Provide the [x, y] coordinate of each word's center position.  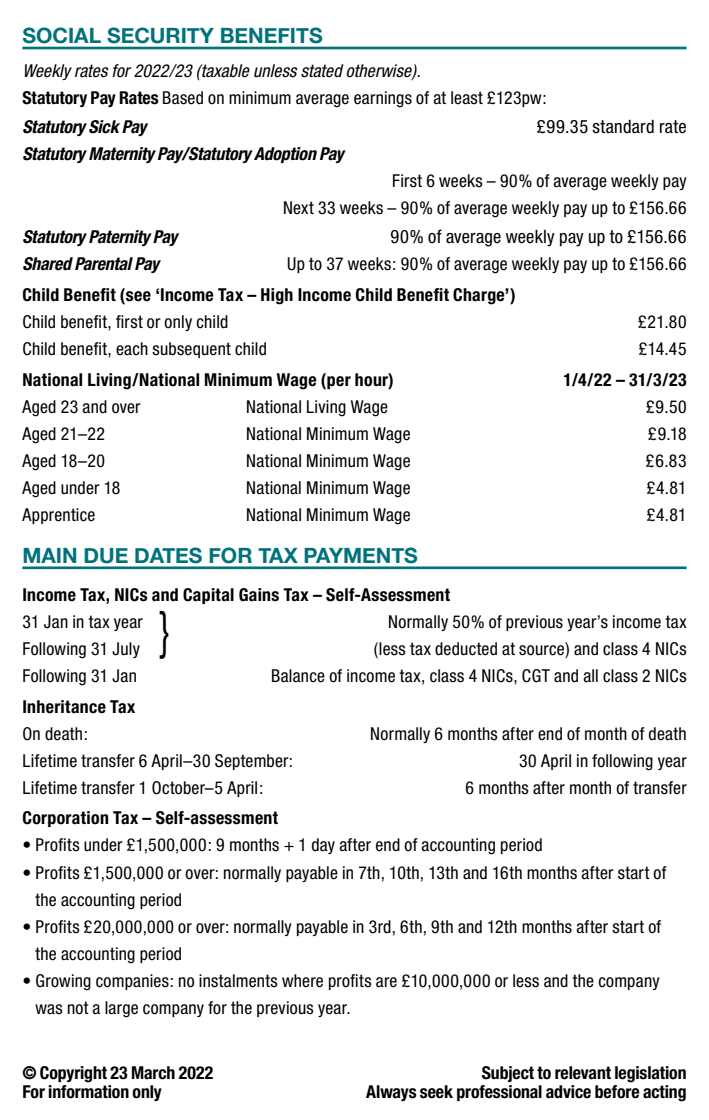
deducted [466, 649]
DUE [106, 555]
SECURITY [160, 35]
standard [623, 127]
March [153, 1073]
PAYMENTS [361, 555]
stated [322, 71]
